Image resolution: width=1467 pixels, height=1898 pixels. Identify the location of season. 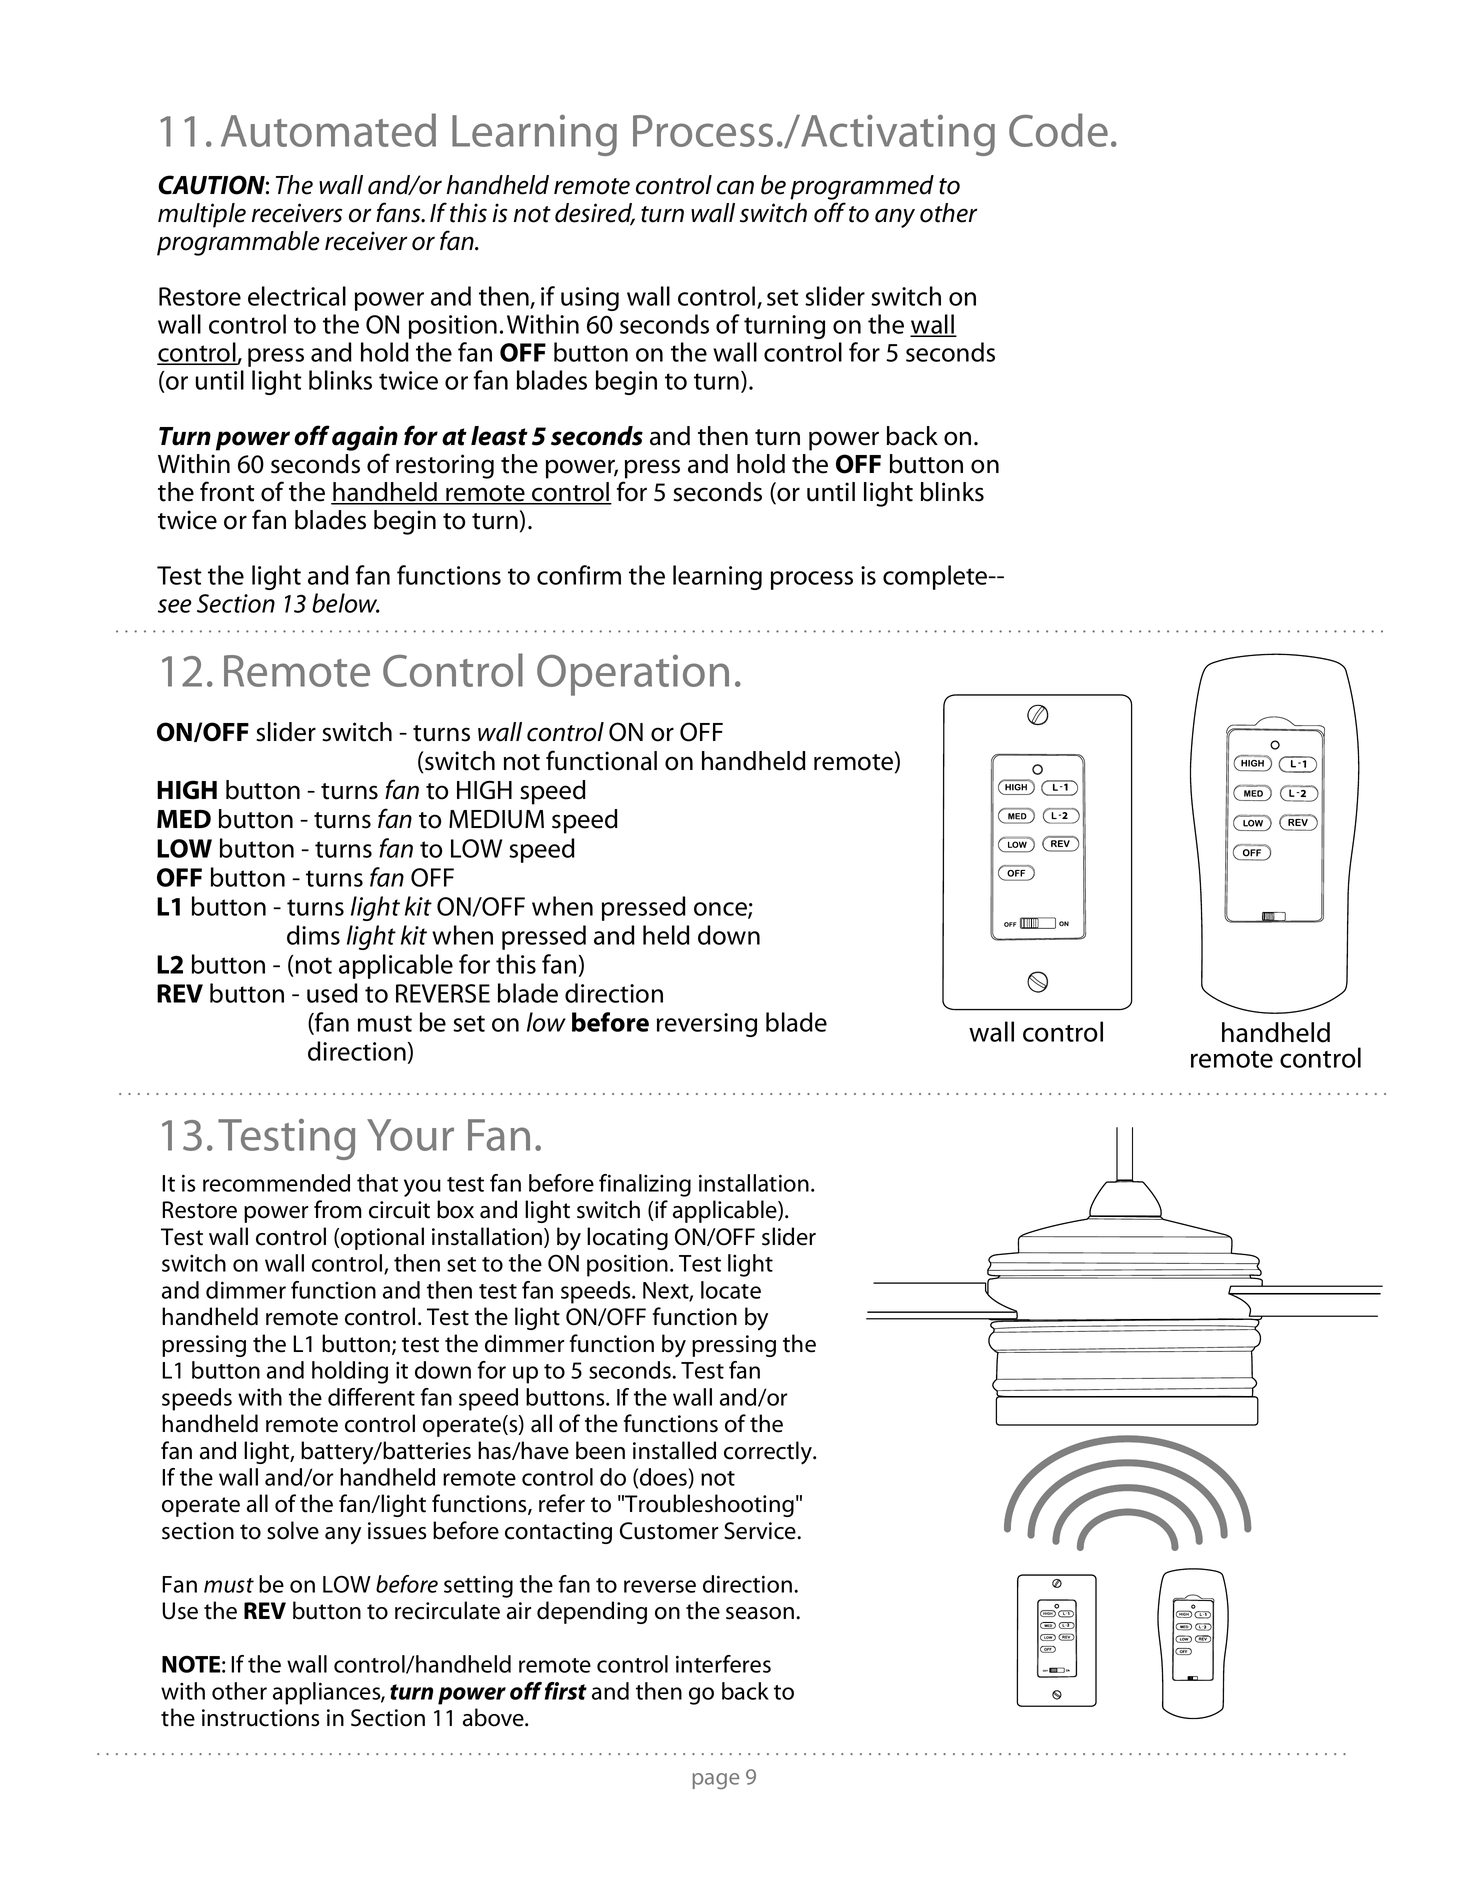
(760, 1613).
